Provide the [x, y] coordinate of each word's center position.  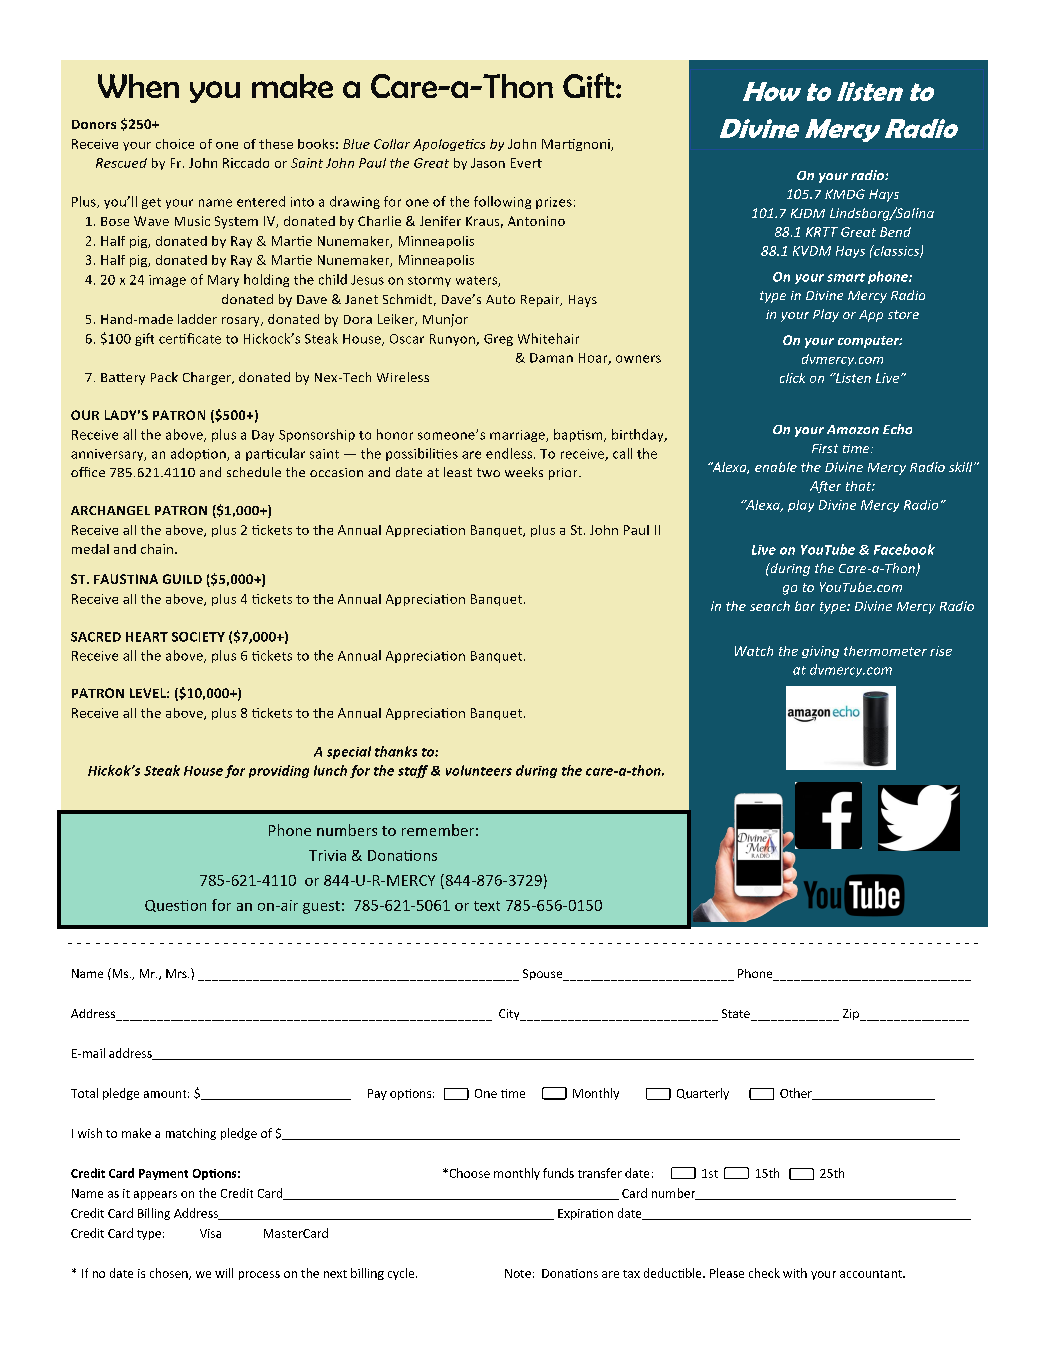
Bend [895, 232]
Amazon [853, 429]
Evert [526, 163]
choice [175, 144]
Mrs [177, 973]
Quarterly [703, 1094]
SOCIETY [198, 637]
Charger [208, 378]
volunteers [479, 770]
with [795, 1273]
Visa [210, 1233]
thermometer [885, 651]
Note [518, 1273]
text [487, 906]
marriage [518, 436]
